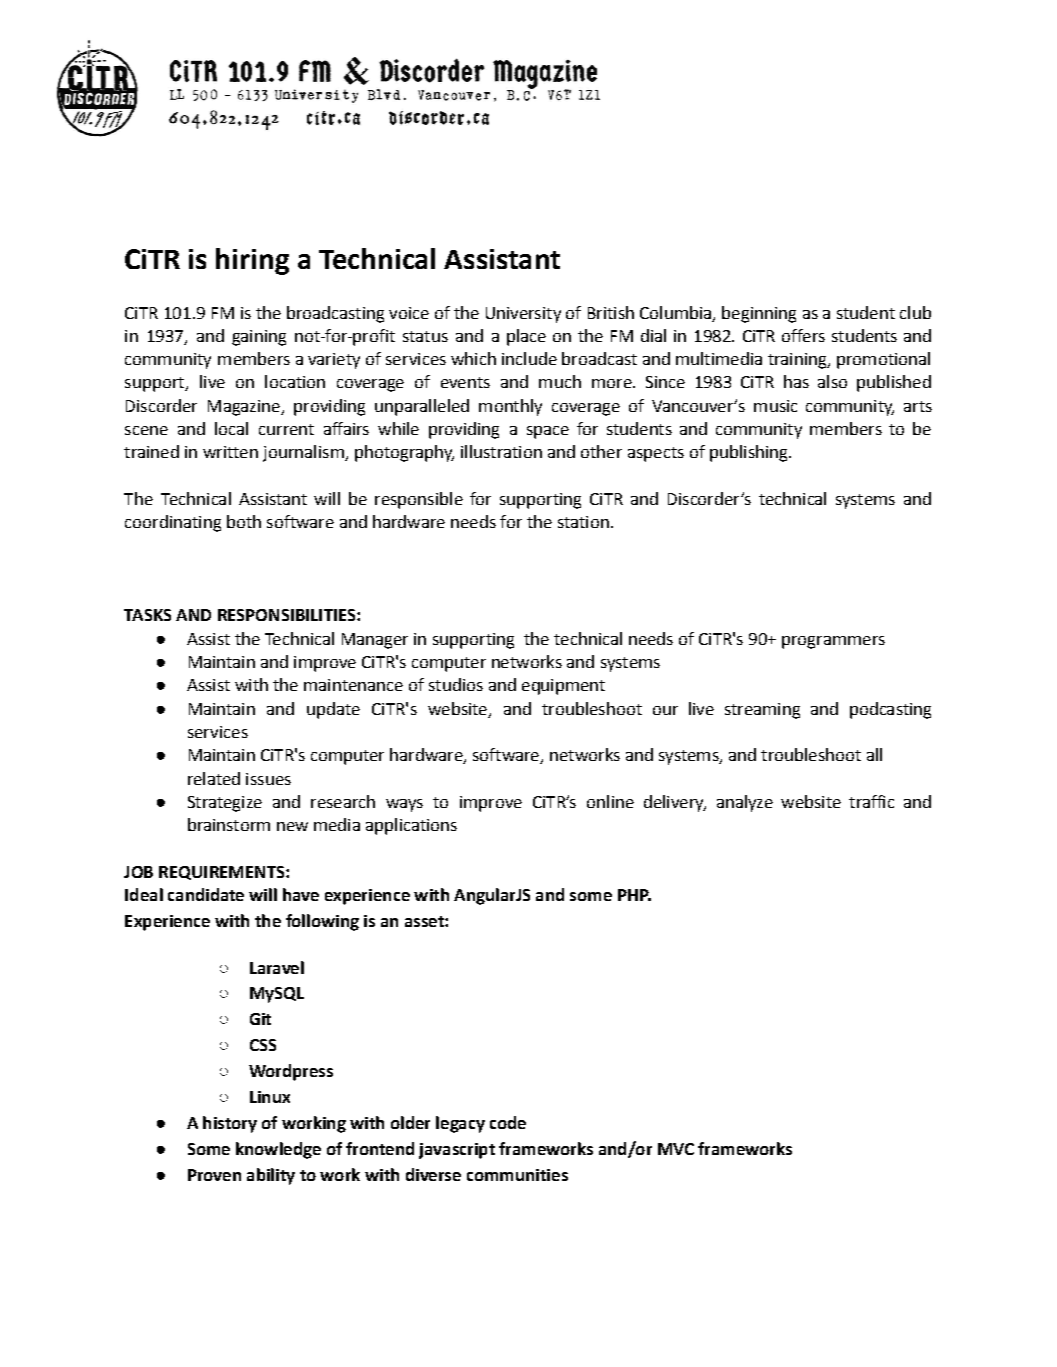 This image has height=1367, width=1057. I want to click on analyze, so click(745, 803).
